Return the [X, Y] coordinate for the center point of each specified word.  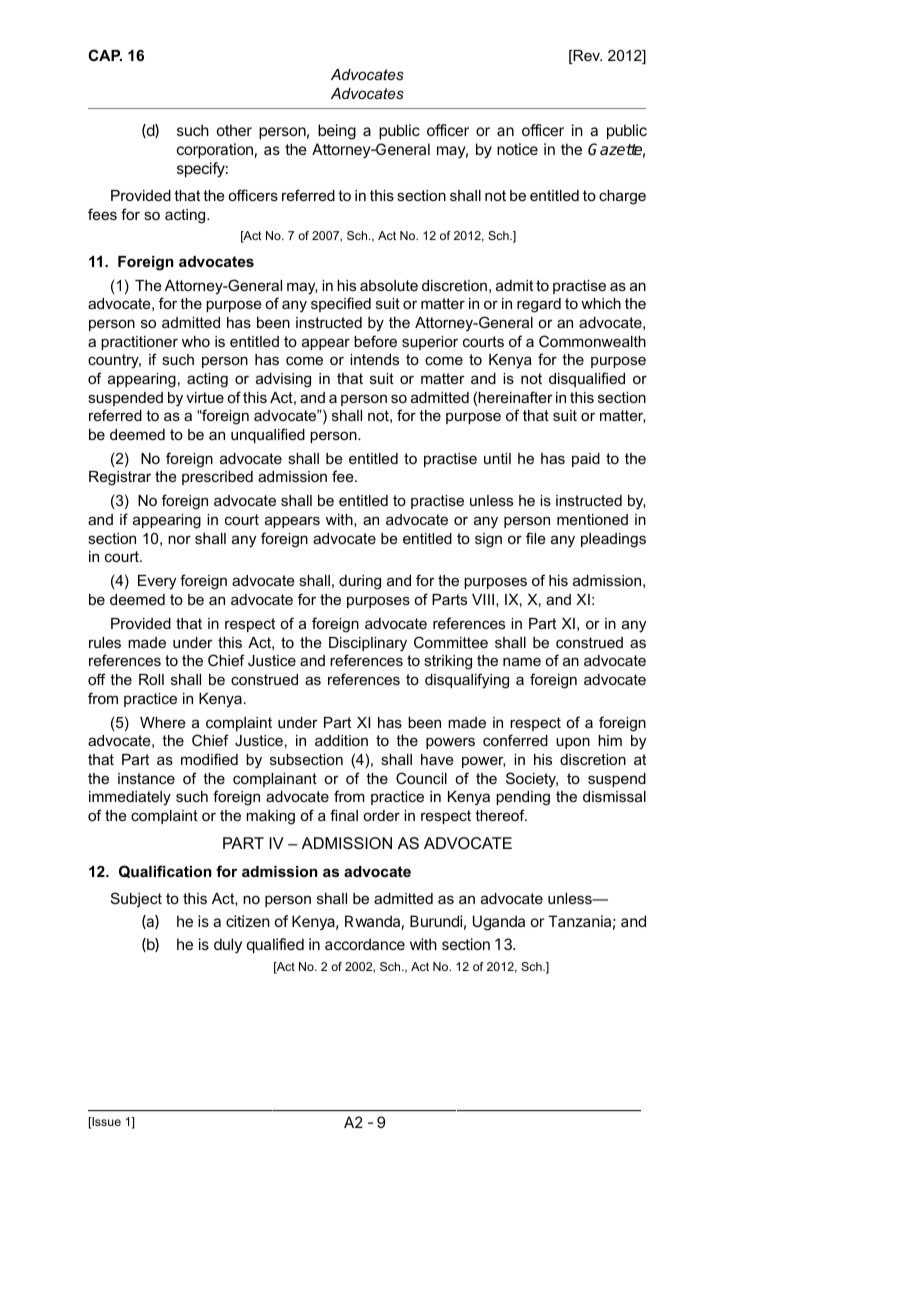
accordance [365, 944]
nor [179, 539]
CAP [105, 55]
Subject [136, 900]
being [337, 132]
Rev [586, 57]
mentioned [592, 519]
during [360, 582]
